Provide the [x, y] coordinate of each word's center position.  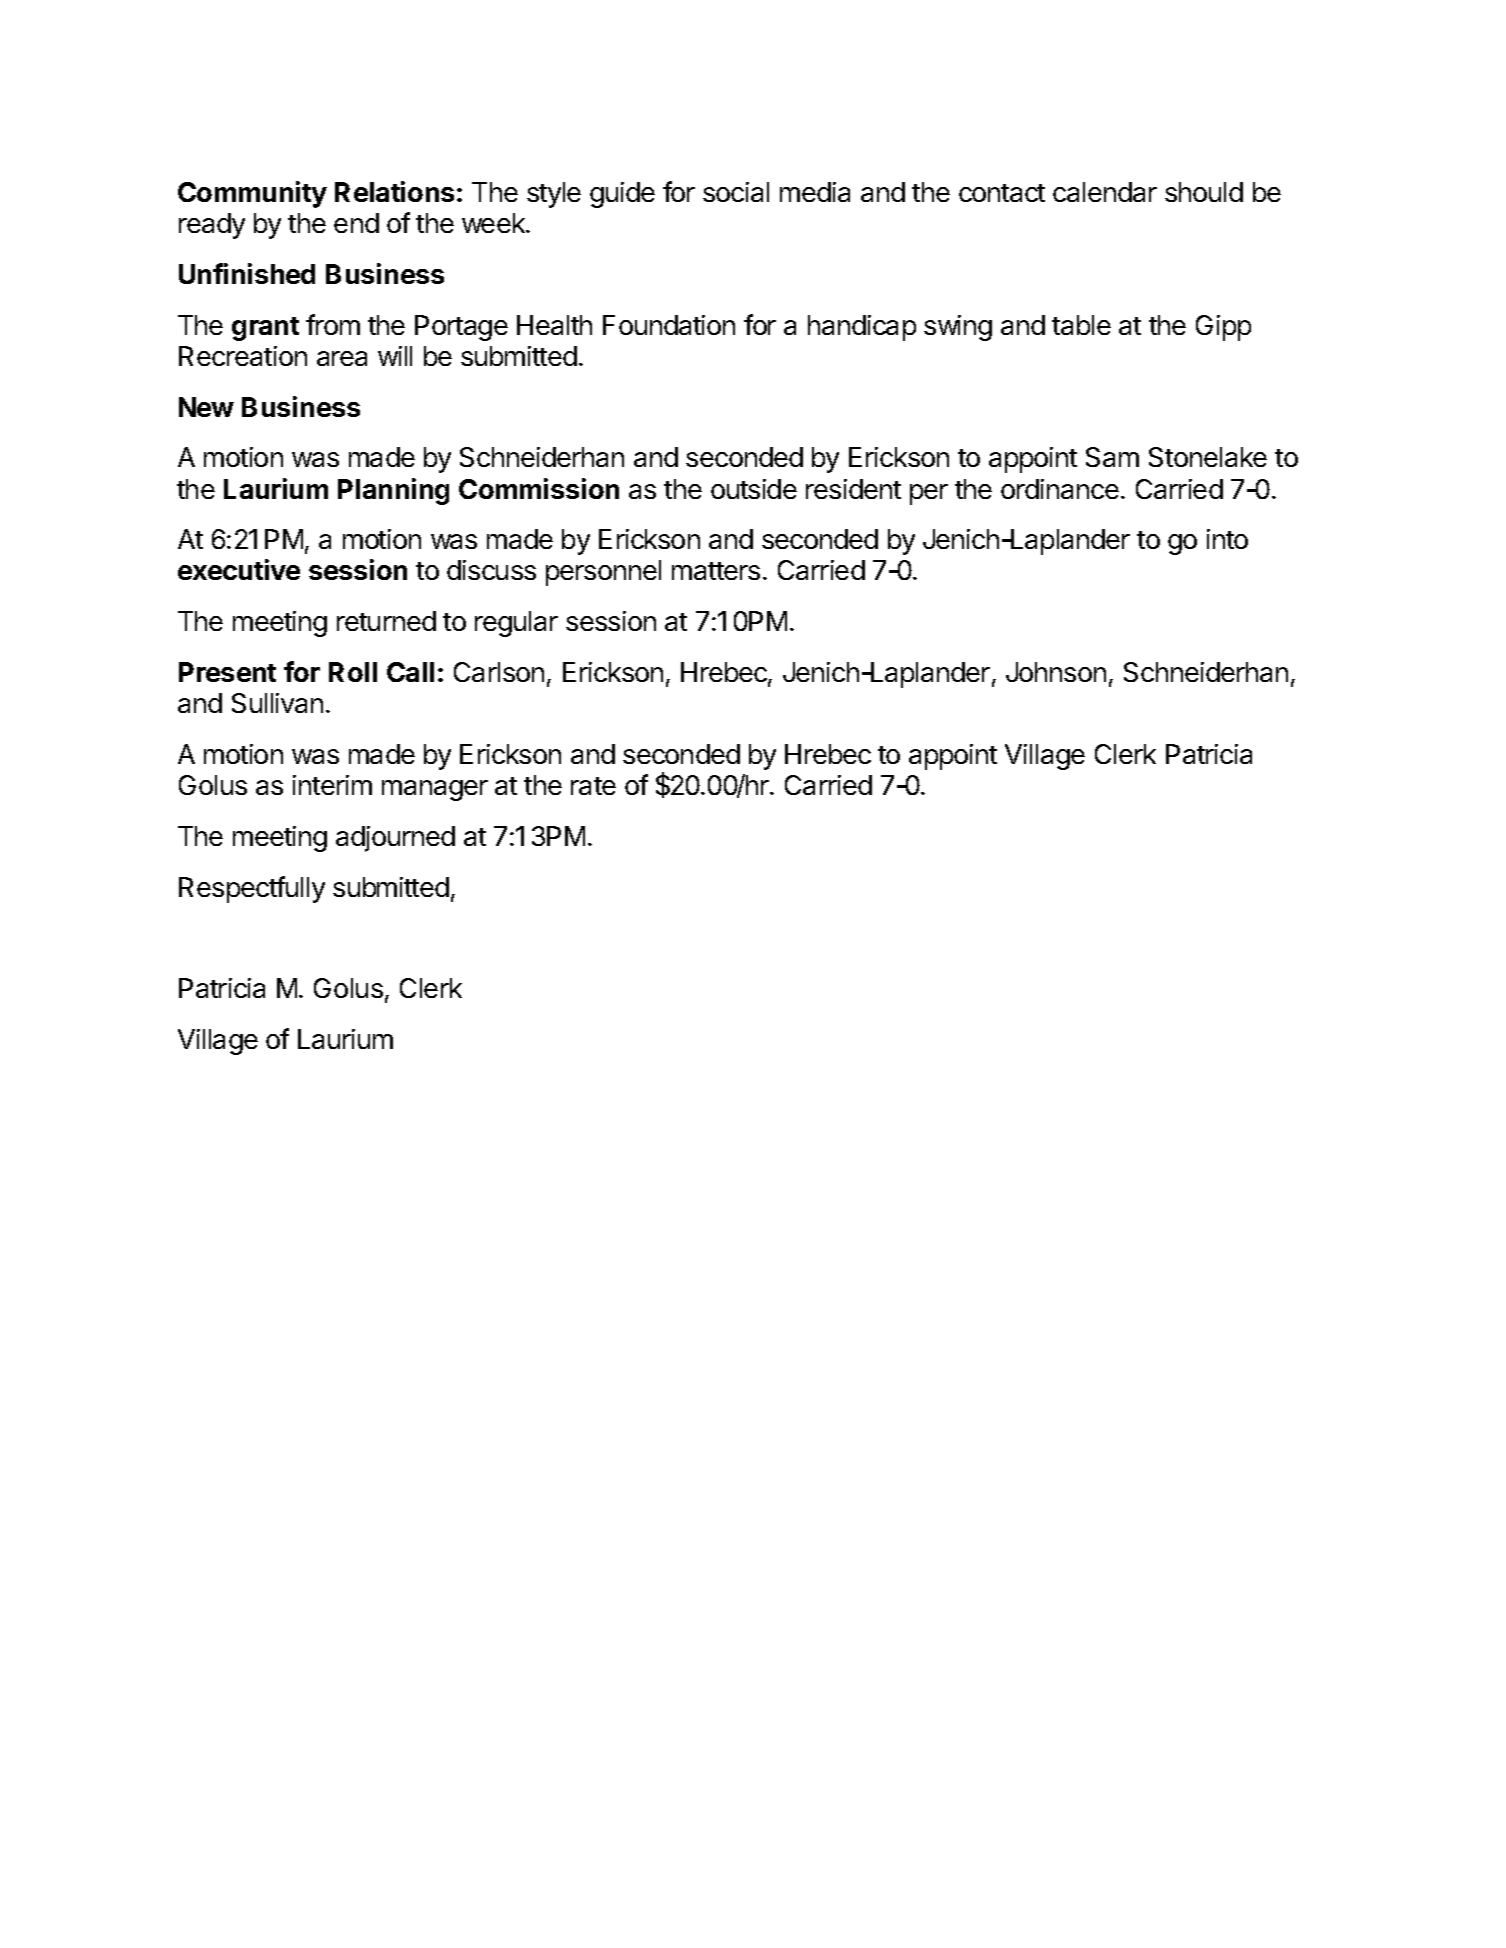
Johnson [1056, 672]
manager [435, 790]
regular [516, 624]
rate [593, 786]
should [1204, 192]
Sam [1112, 457]
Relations [394, 191]
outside [754, 489]
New [206, 407]
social [736, 192]
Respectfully [252, 889]
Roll [353, 672]
